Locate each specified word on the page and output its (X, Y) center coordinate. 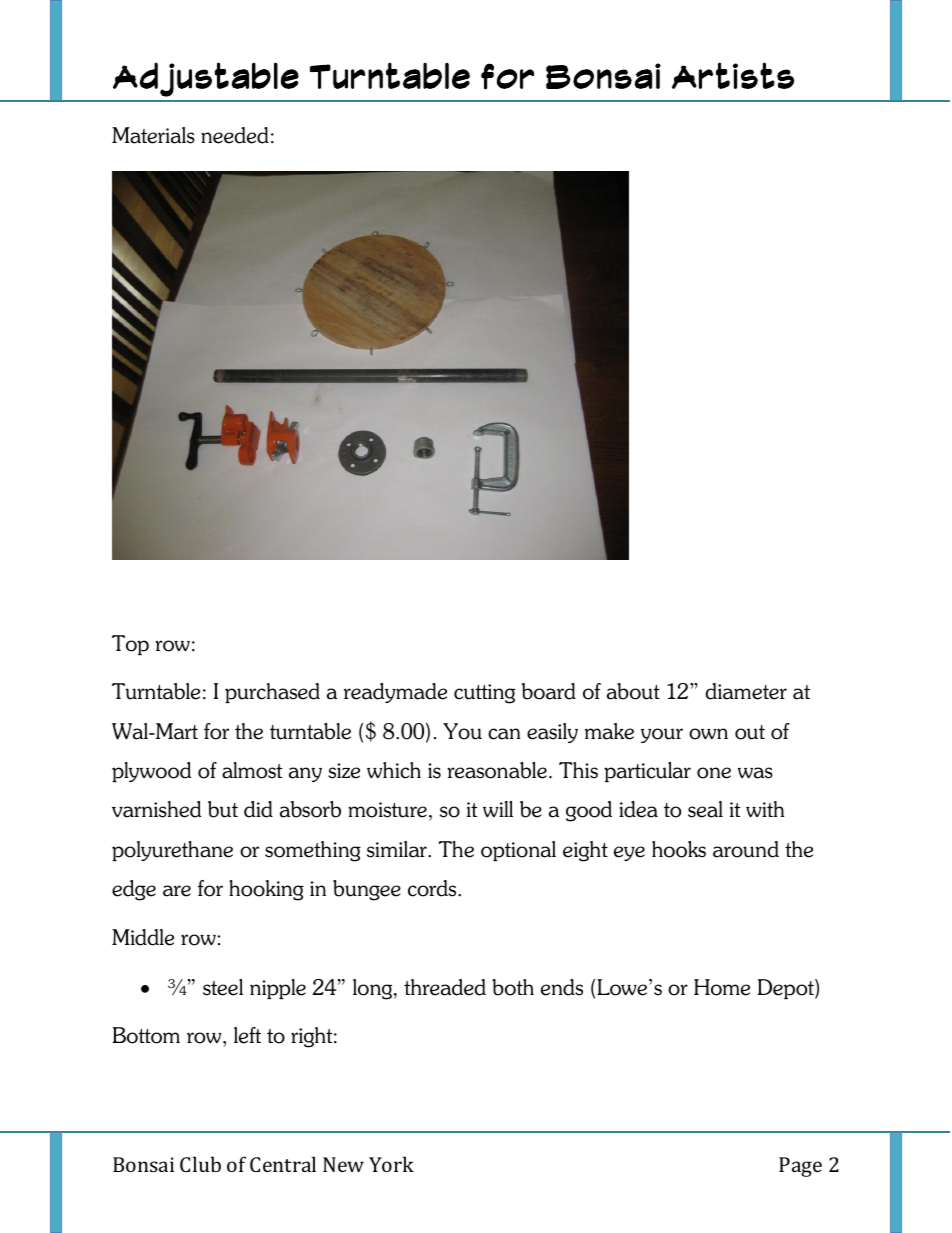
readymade (395, 693)
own (708, 734)
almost (252, 770)
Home (722, 987)
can (504, 734)
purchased (272, 693)
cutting (484, 694)
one (714, 773)
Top (130, 645)
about (633, 691)
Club (200, 1164)
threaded (445, 987)
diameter (746, 691)
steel (223, 987)
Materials (153, 135)
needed (235, 135)
